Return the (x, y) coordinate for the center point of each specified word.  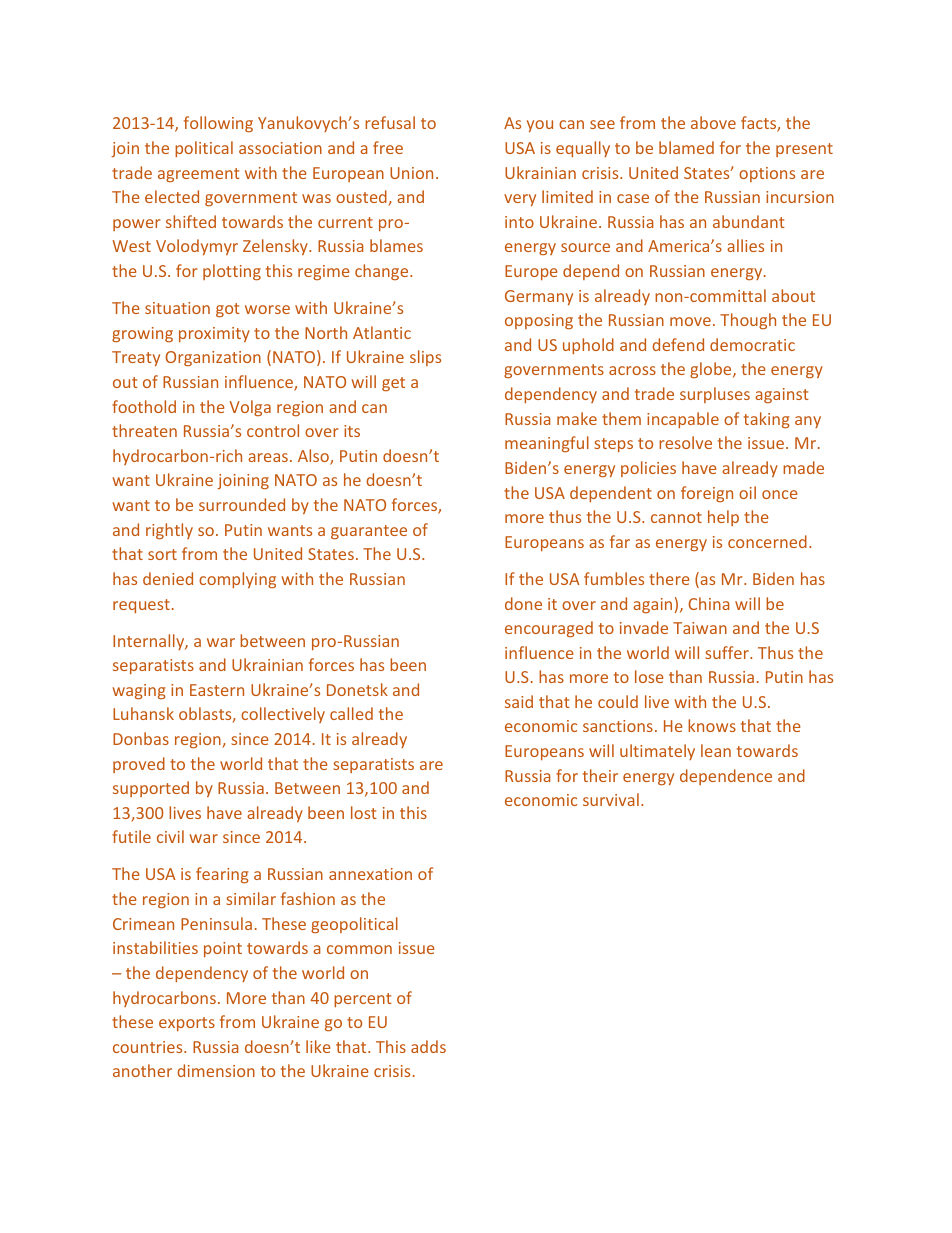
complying (237, 580)
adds (428, 1046)
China (709, 603)
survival (611, 799)
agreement (199, 175)
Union (411, 173)
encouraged (549, 629)
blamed (686, 147)
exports (187, 1024)
